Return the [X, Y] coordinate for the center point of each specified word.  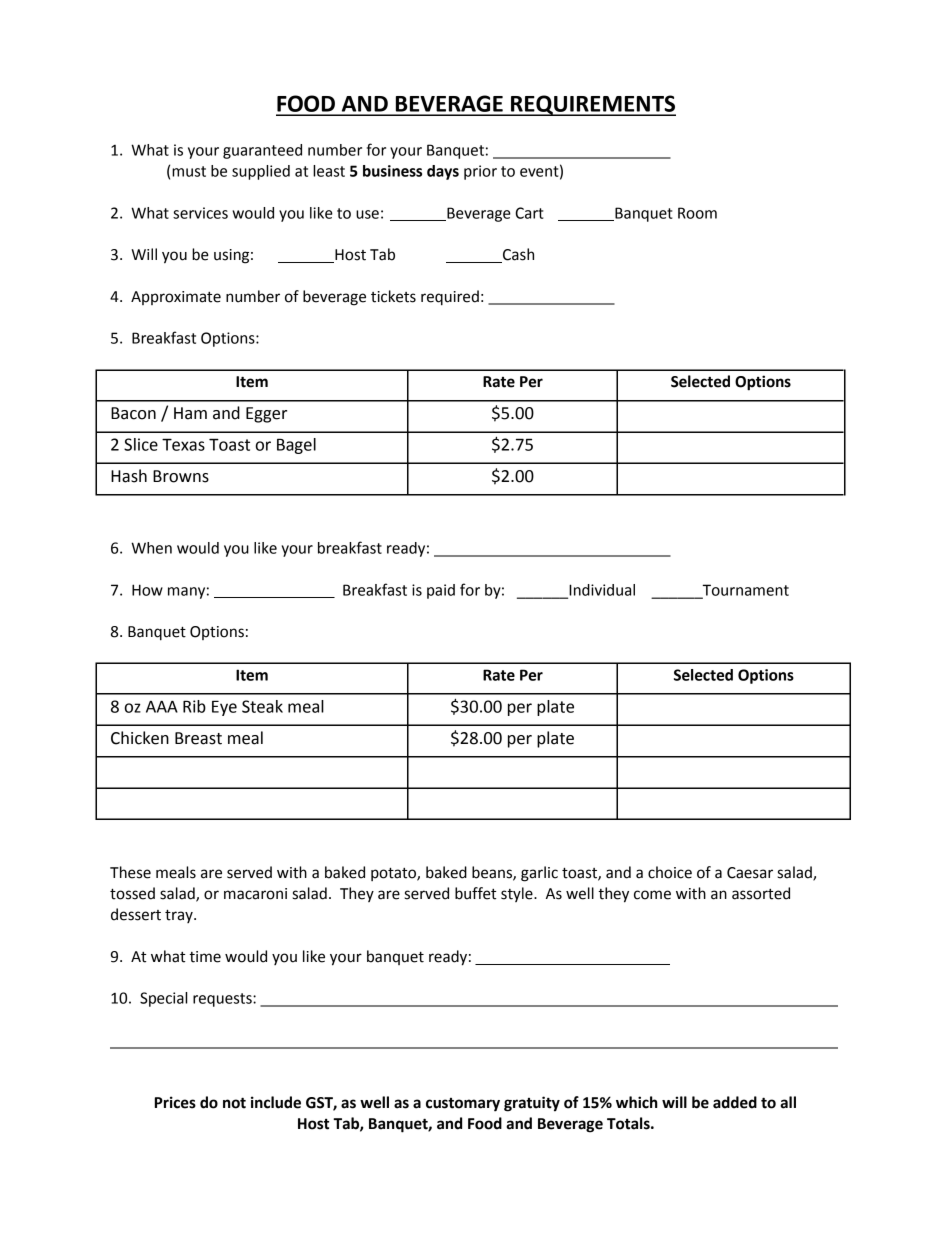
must [189, 171]
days [443, 172]
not [234, 1103]
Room [697, 213]
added [735, 1102]
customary [463, 1105]
